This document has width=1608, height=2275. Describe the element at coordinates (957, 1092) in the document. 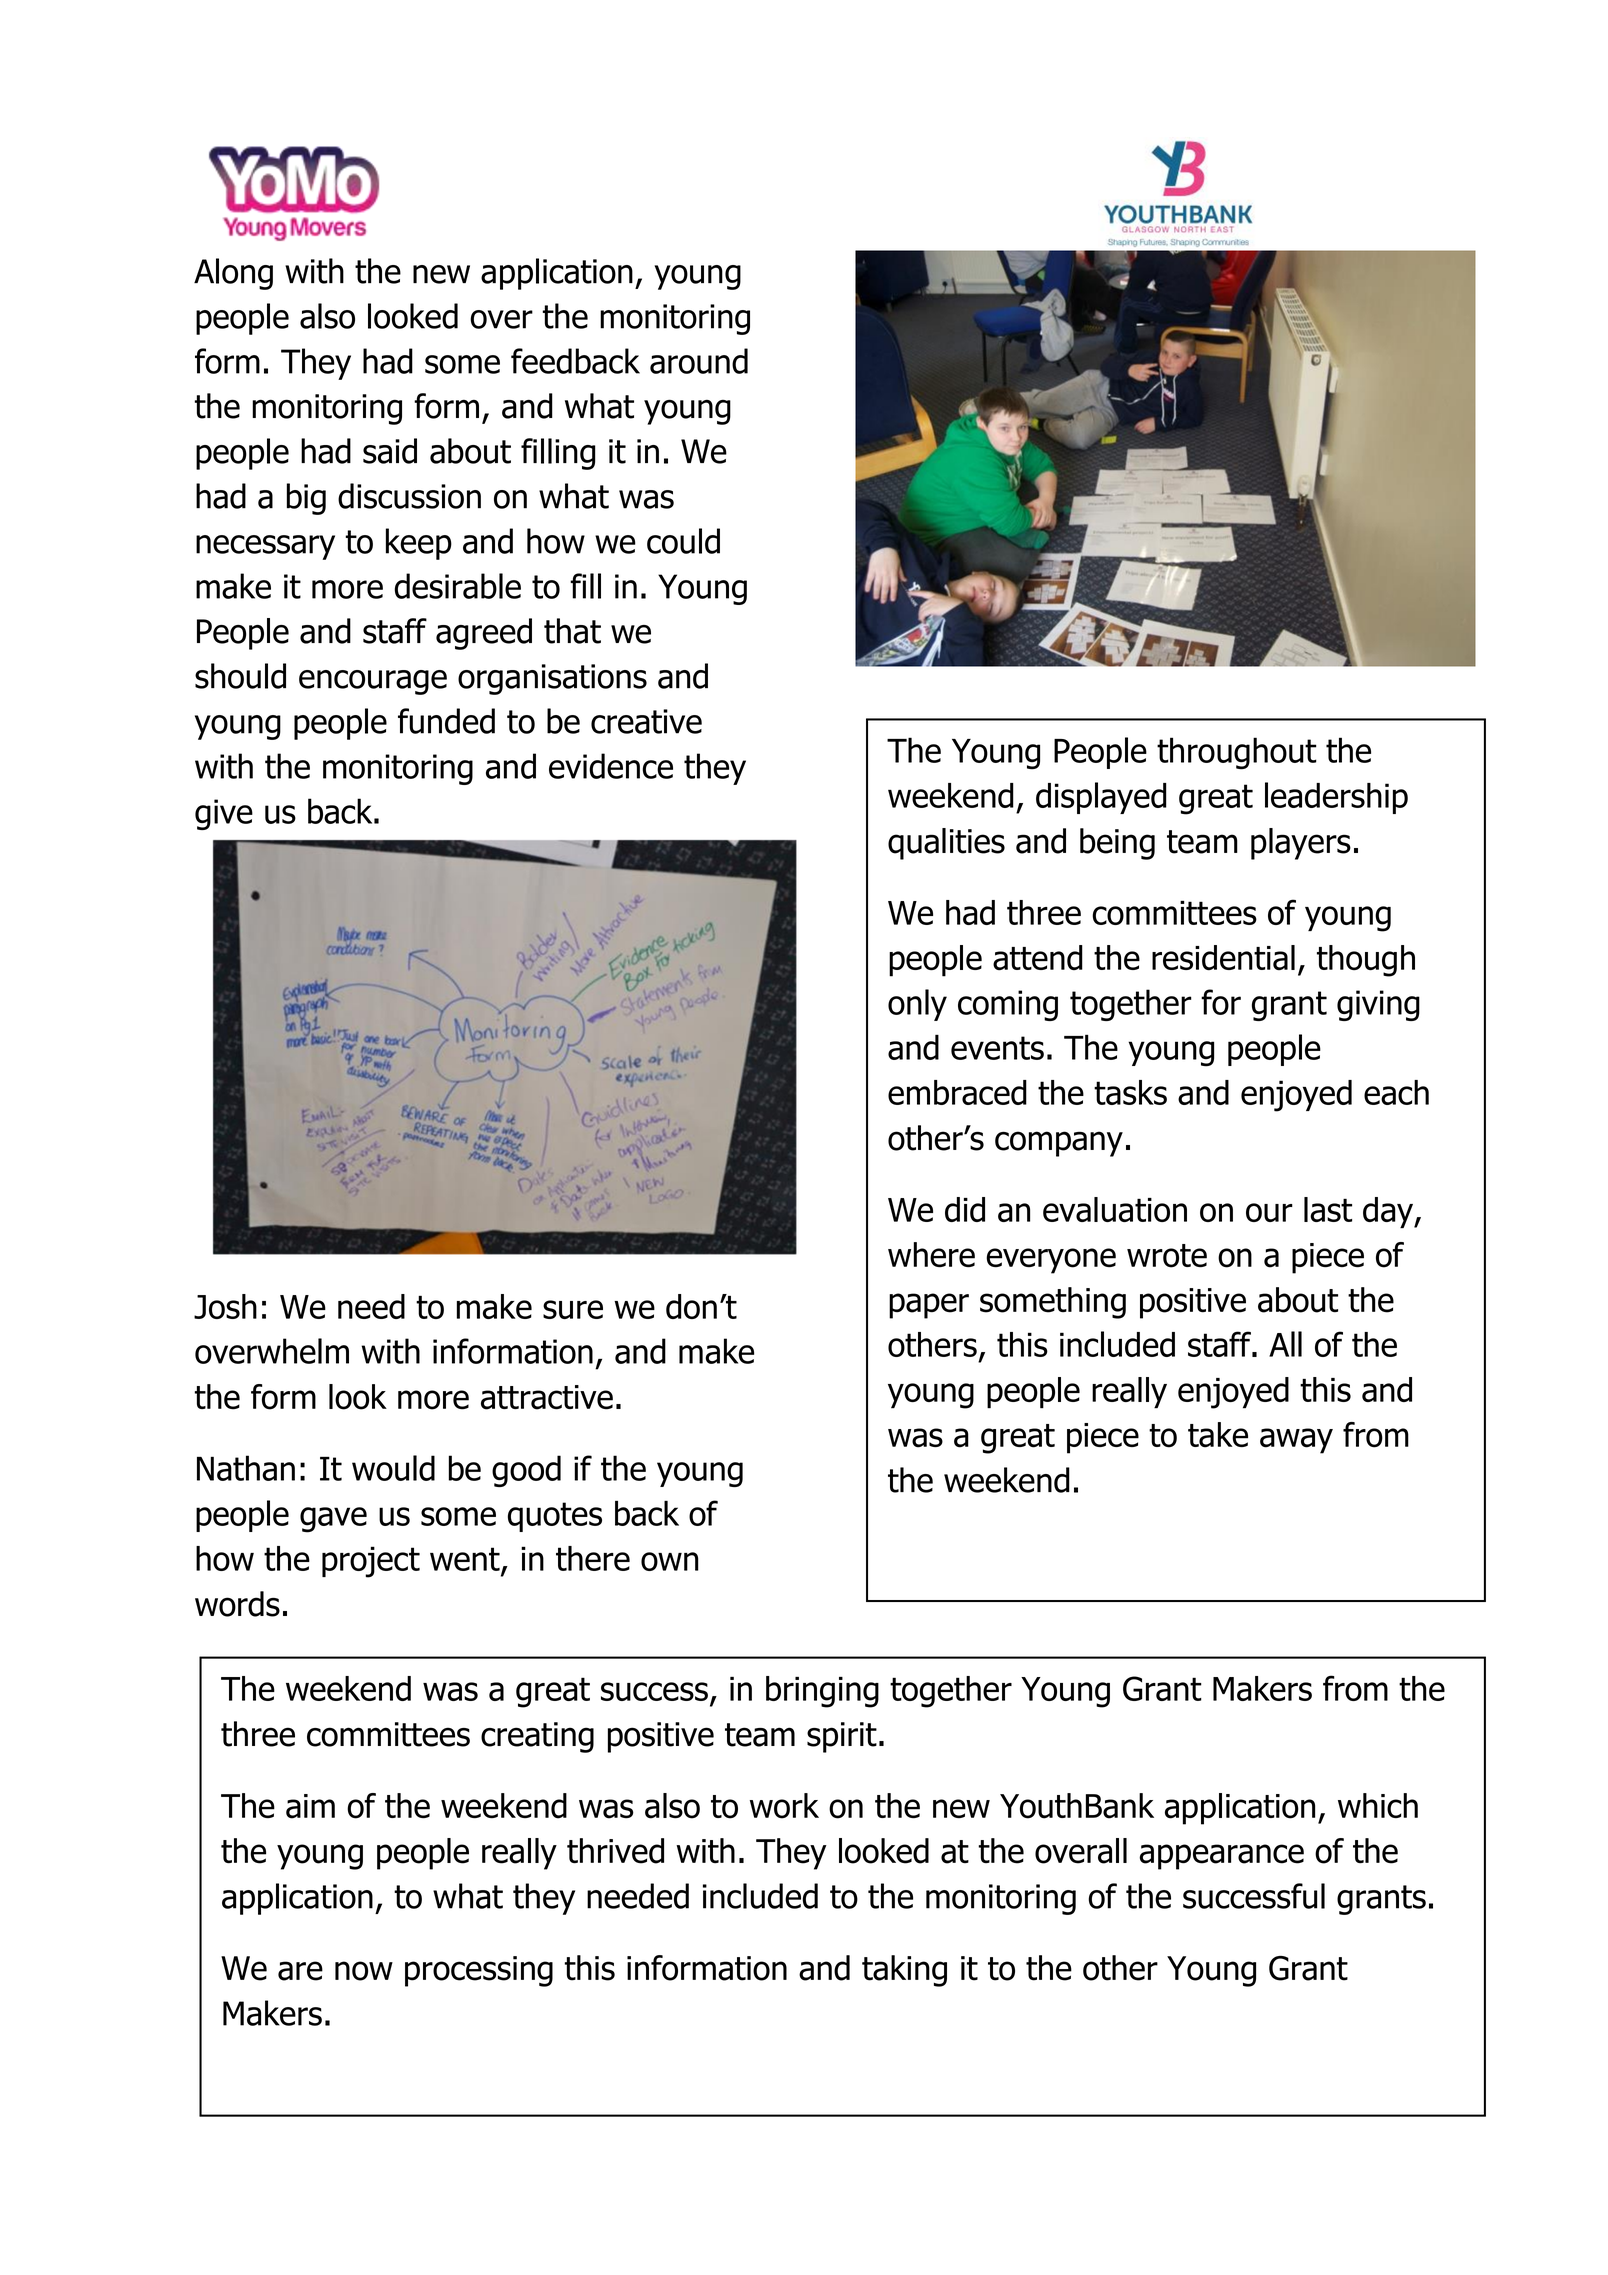

I see `embraced` at that location.
